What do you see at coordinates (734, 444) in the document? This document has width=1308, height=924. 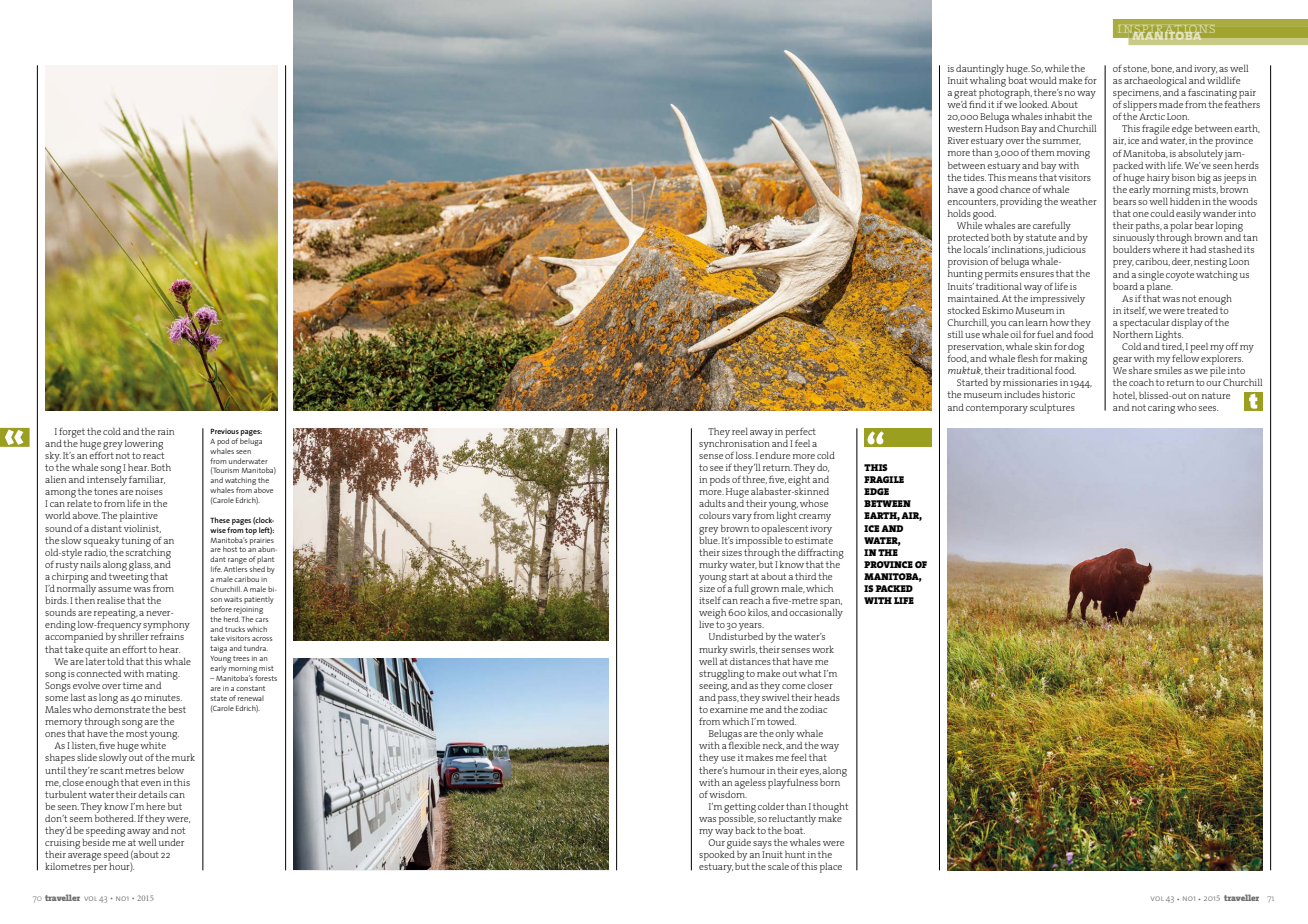 I see `synchronisation` at bounding box center [734, 444].
